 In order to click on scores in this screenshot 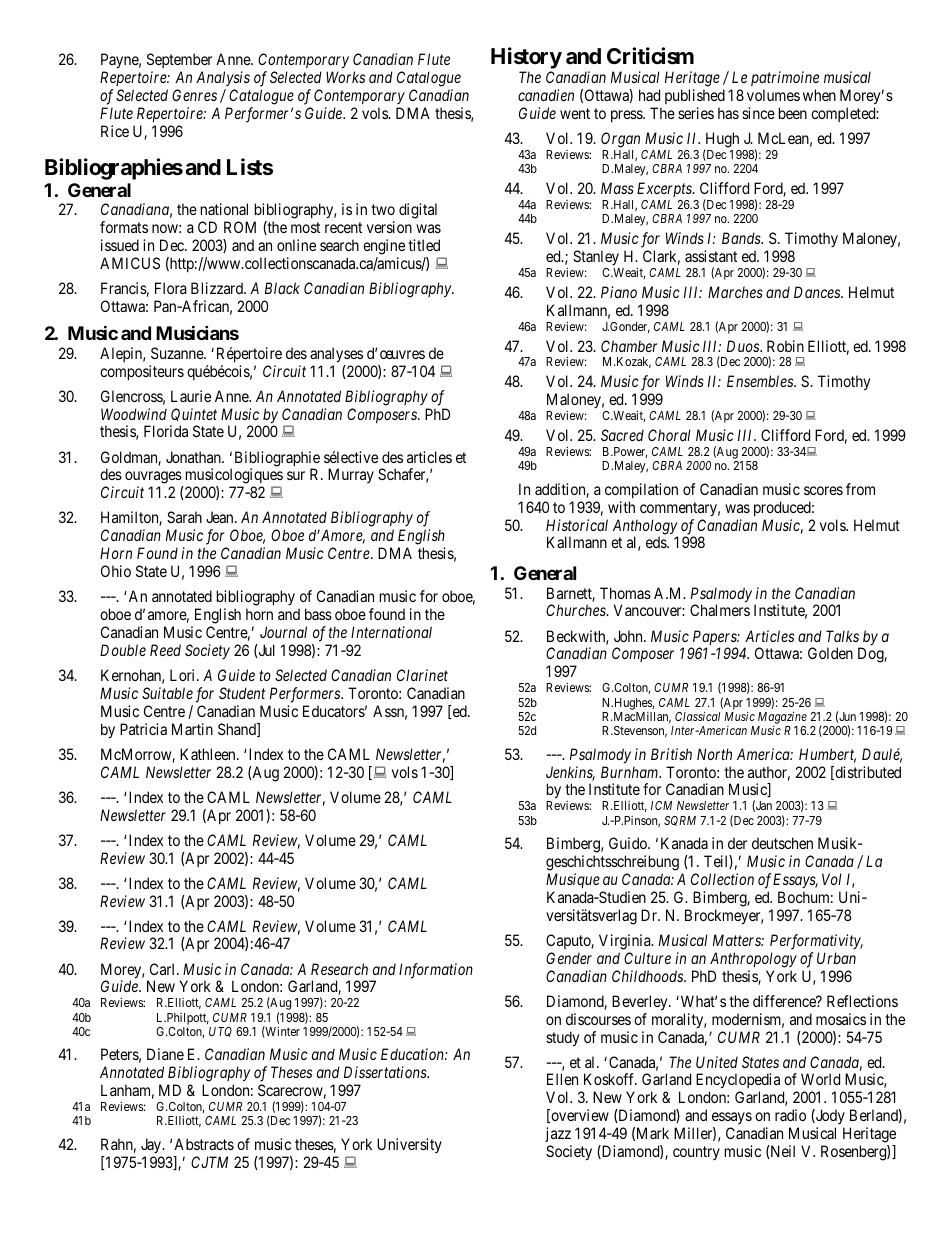, I will do `click(823, 490)`.
